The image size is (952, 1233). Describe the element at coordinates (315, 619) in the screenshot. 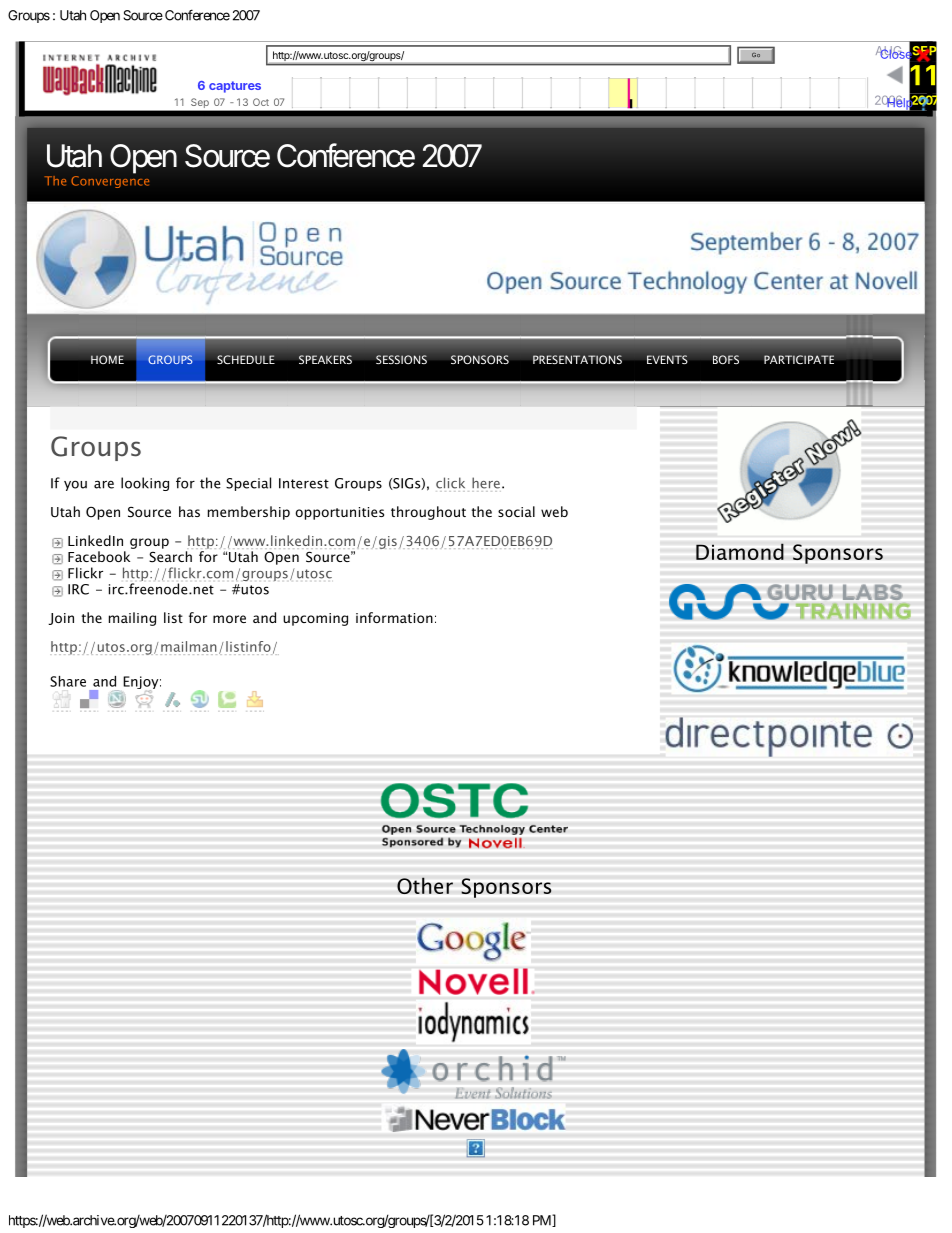

I see `upcoming` at that location.
